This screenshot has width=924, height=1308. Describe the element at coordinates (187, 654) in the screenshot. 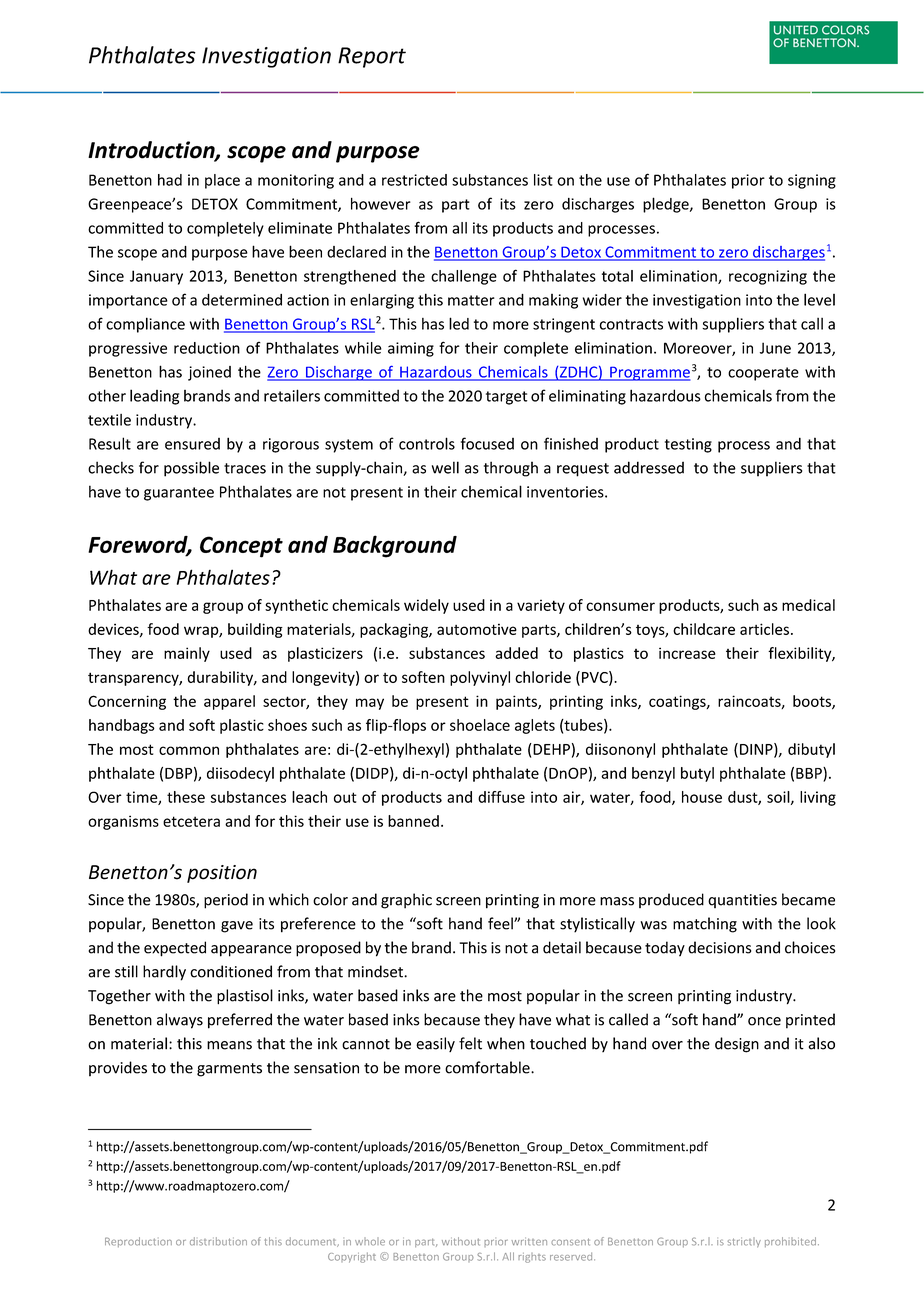

I see `mainly` at that location.
